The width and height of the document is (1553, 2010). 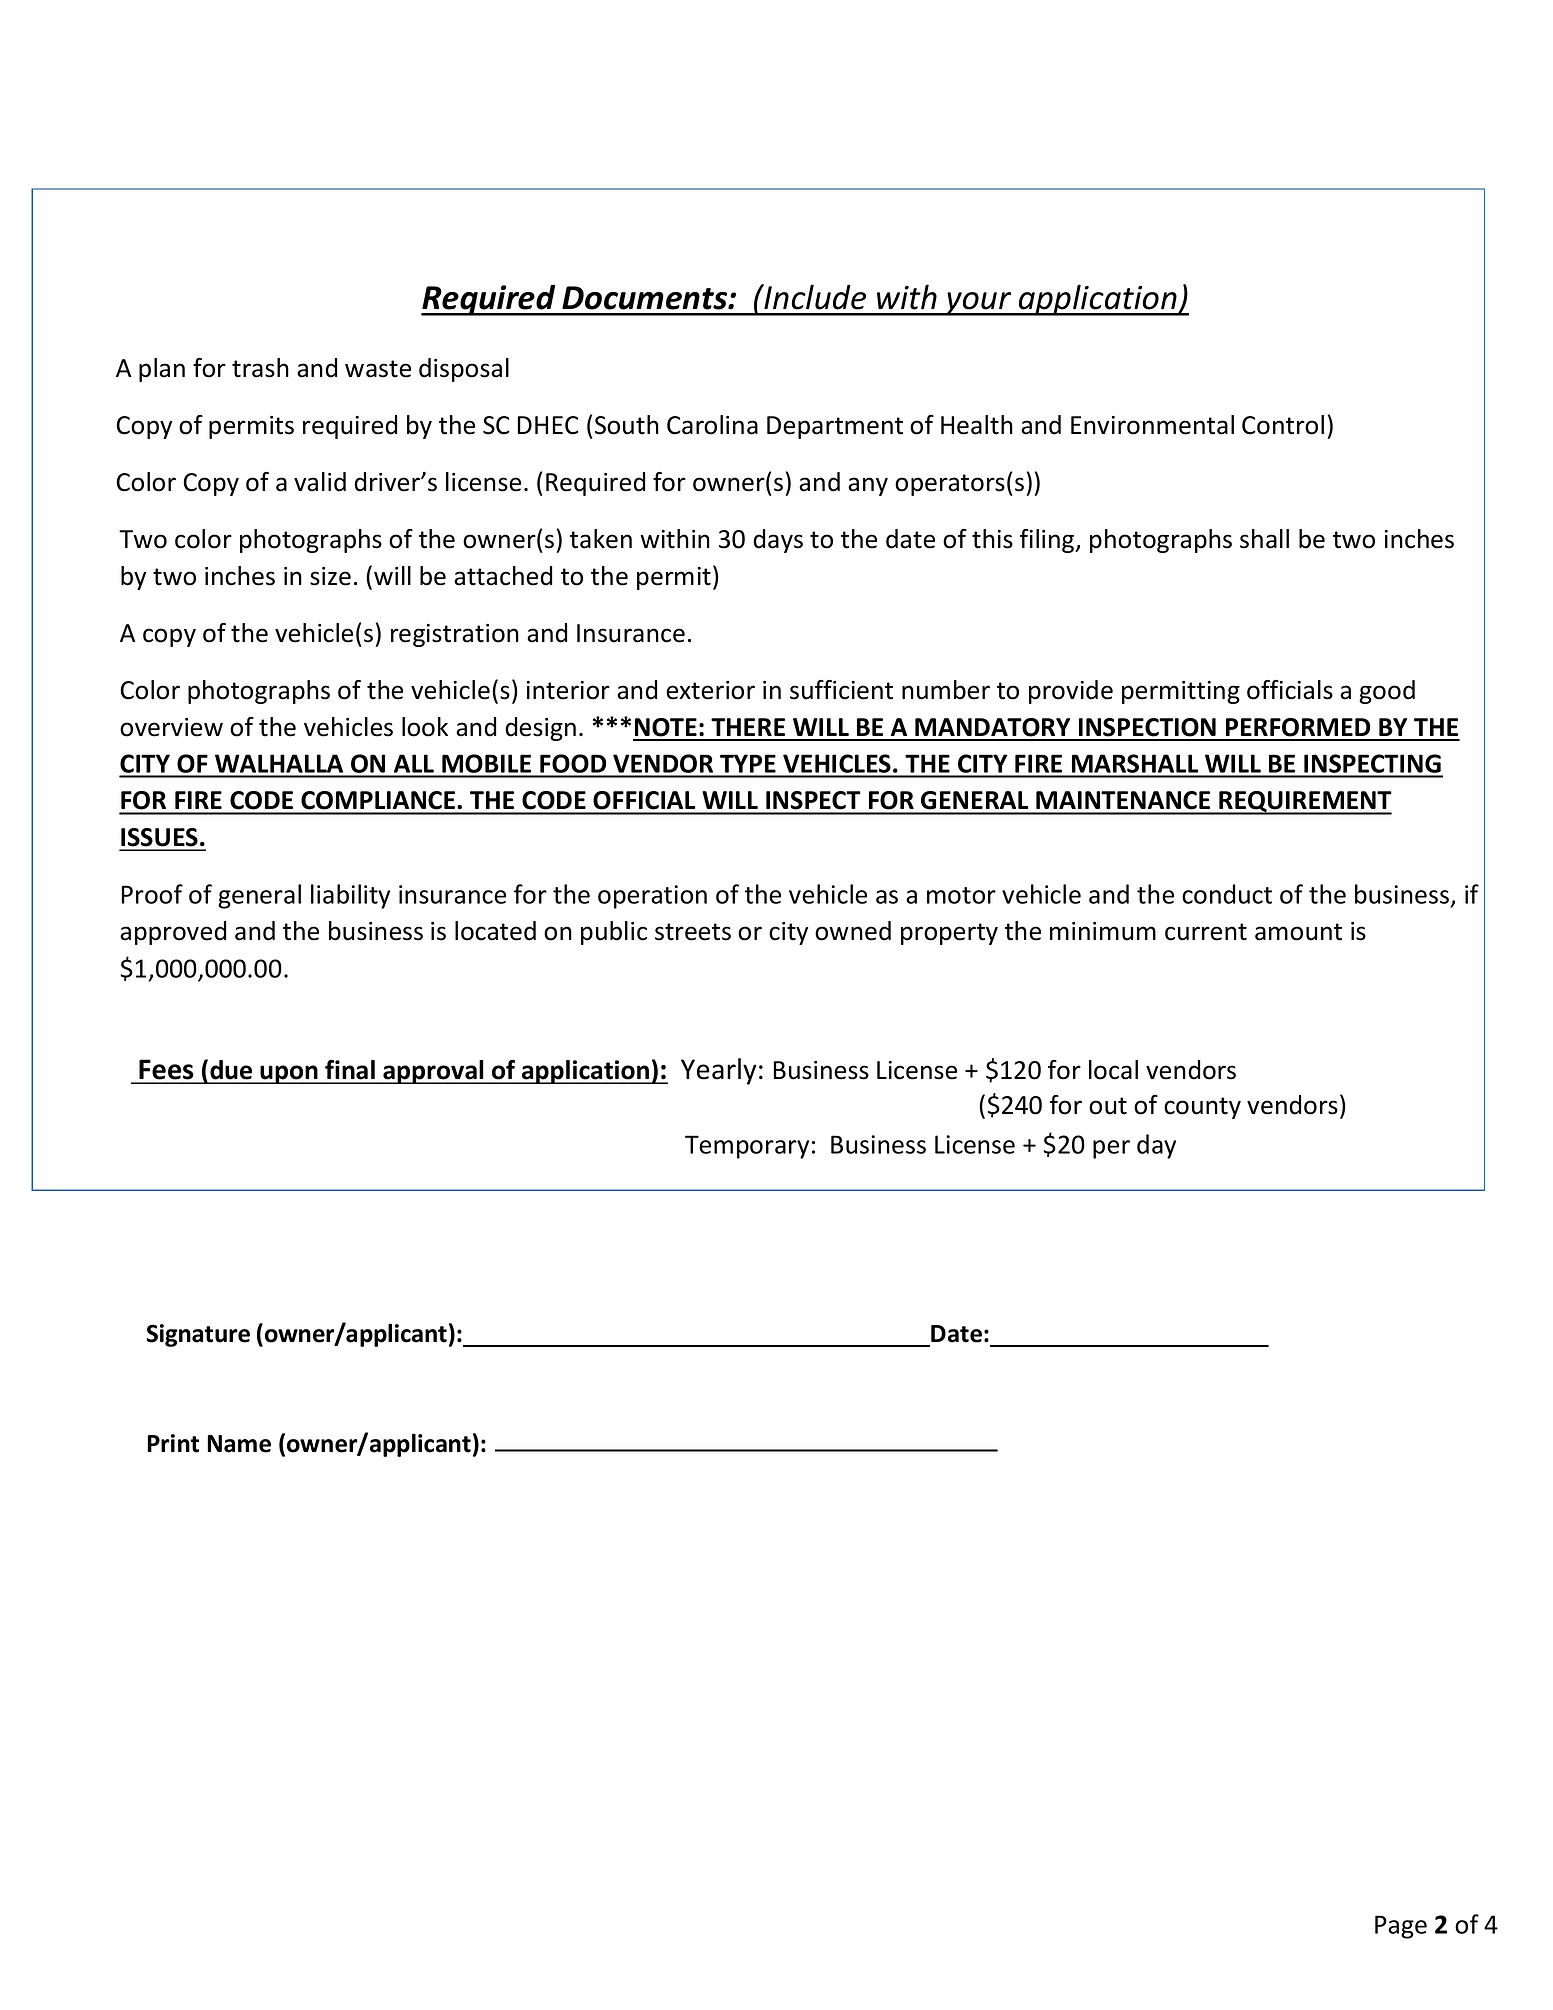 I want to click on upon, so click(x=289, y=1074).
